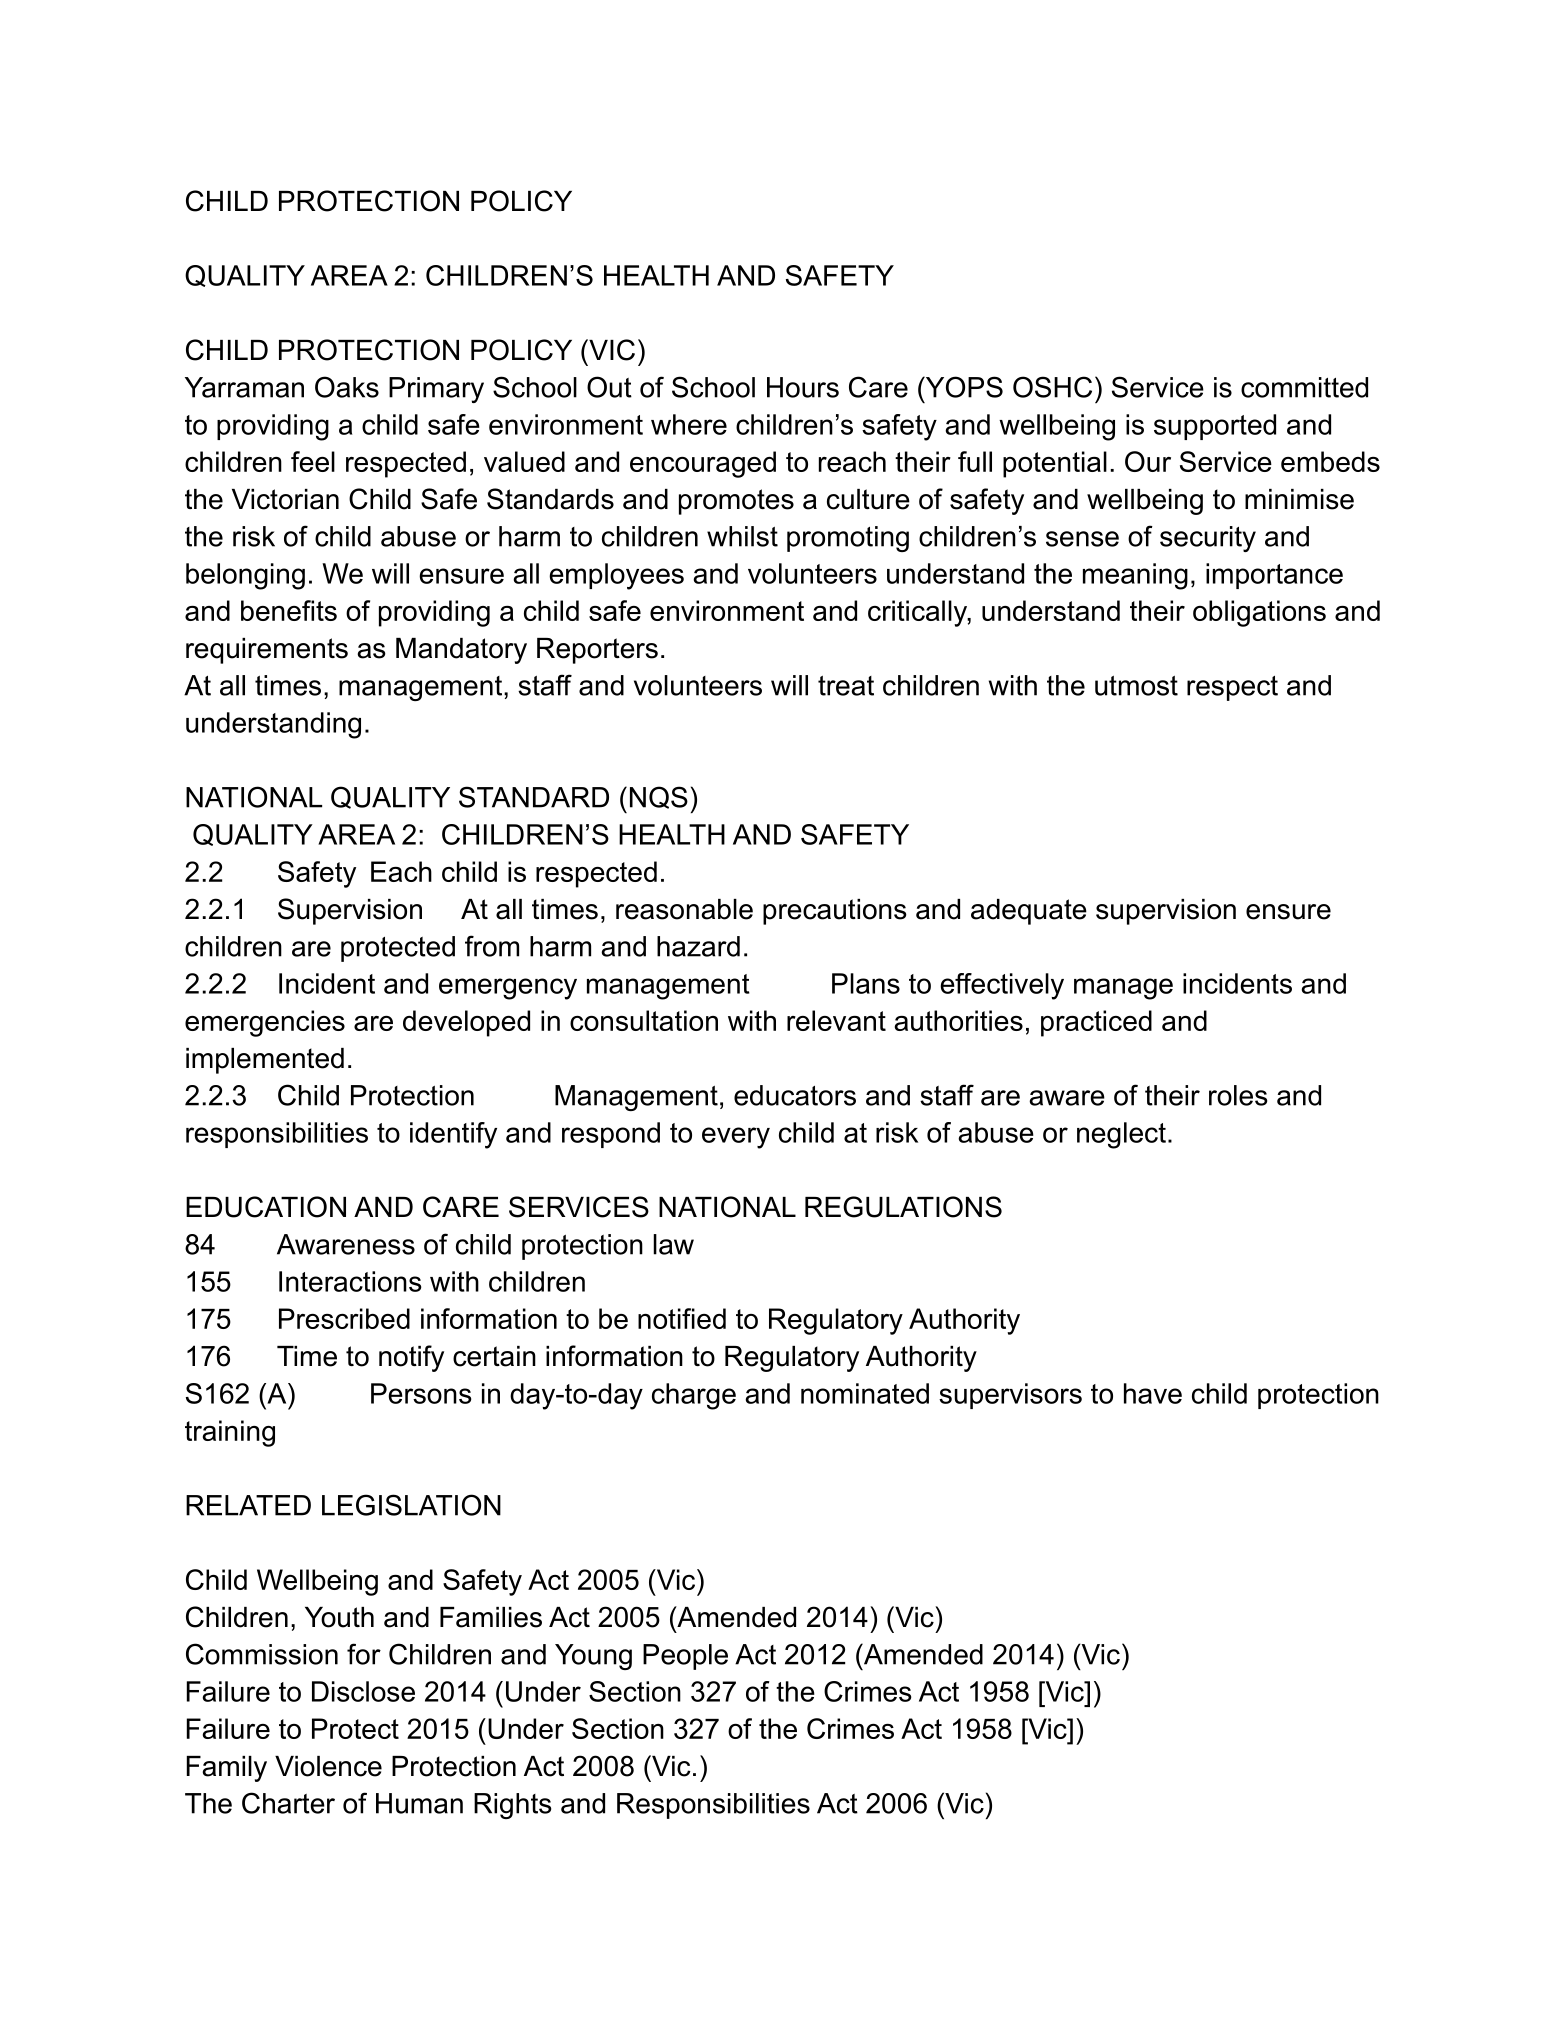 The height and width of the image is (2029, 1568). What do you see at coordinates (347, 387) in the image?
I see `Oaks` at bounding box center [347, 387].
